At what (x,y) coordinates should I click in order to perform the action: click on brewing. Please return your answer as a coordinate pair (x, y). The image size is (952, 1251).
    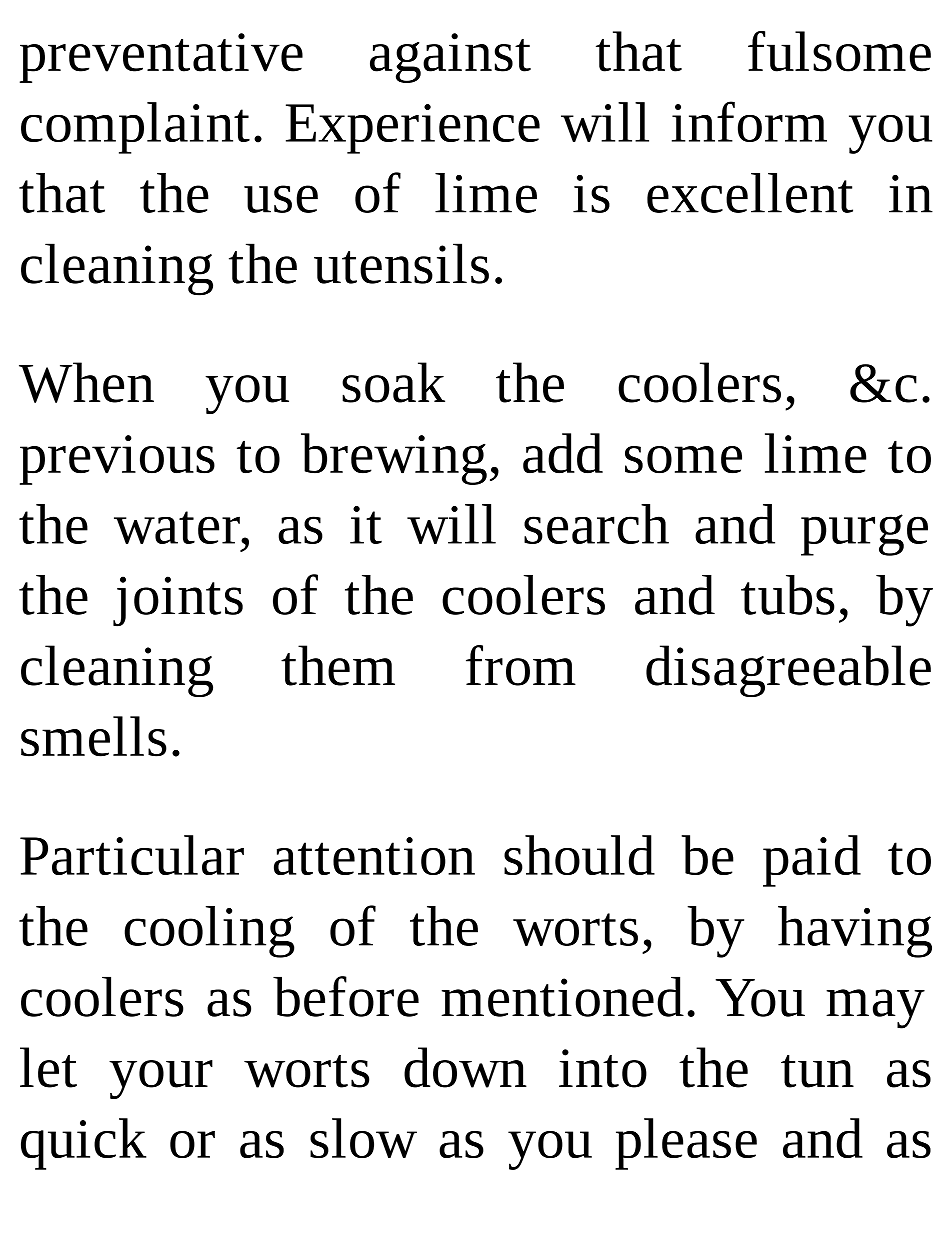
    Looking at the image, I should click on (394, 459).
